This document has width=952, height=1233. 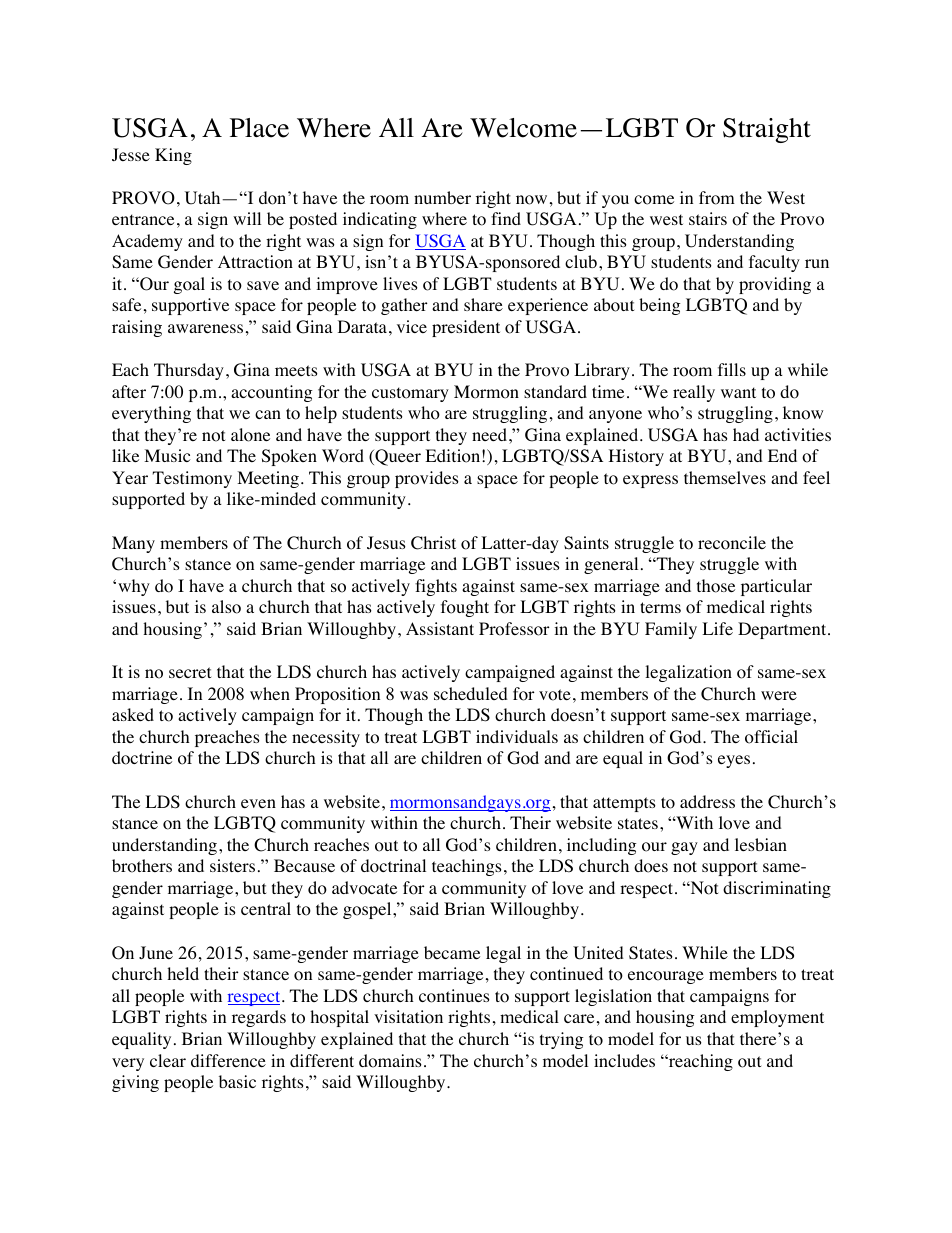 What do you see at coordinates (226, 607) in the document?
I see `also` at bounding box center [226, 607].
